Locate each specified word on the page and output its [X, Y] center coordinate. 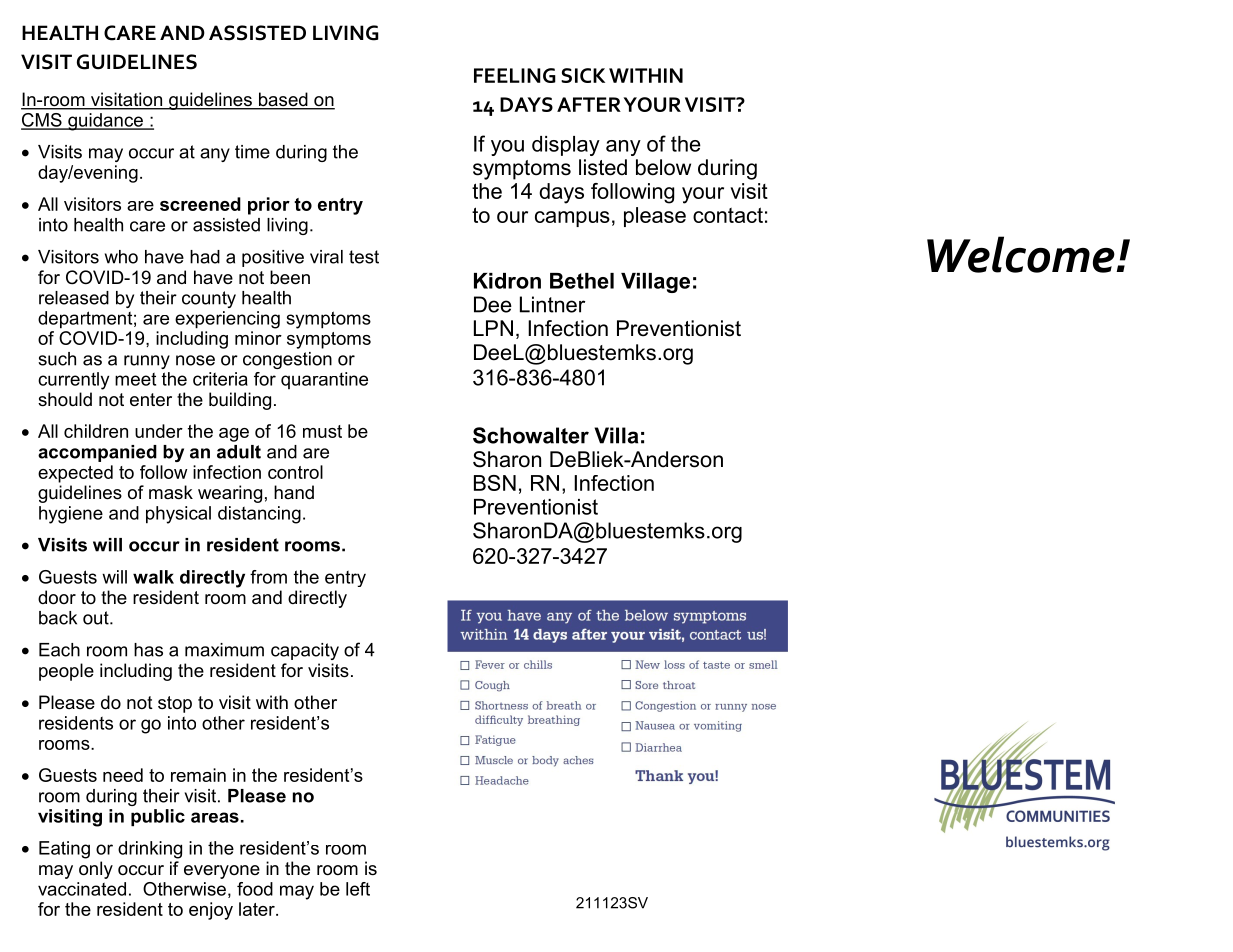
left [358, 889]
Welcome [1022, 254]
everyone [222, 872]
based [283, 100]
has [148, 650]
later [258, 909]
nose [195, 360]
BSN [495, 483]
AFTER [589, 104]
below [663, 167]
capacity [305, 651]
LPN [493, 328]
